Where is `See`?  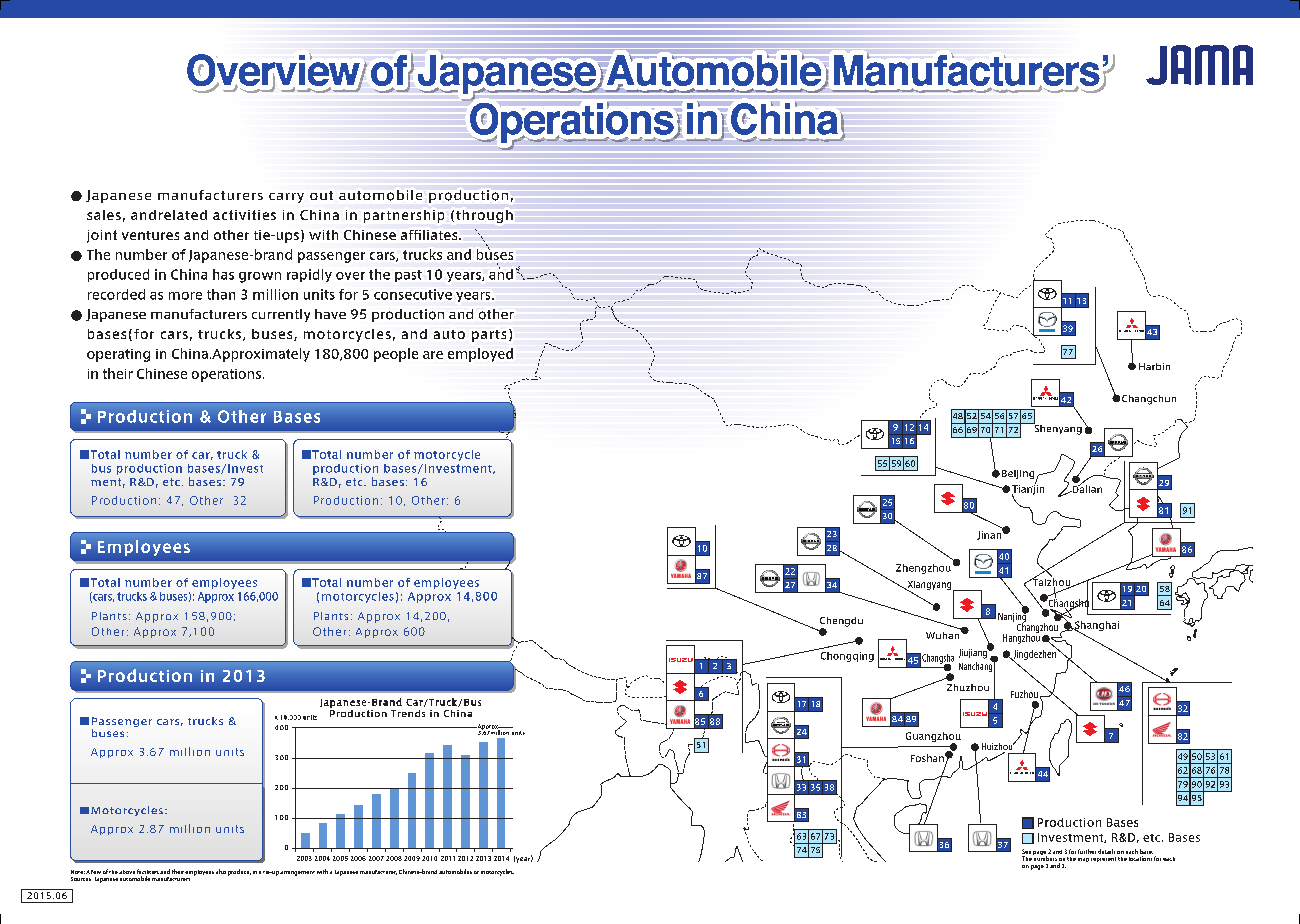 See is located at coordinates (1026, 853).
